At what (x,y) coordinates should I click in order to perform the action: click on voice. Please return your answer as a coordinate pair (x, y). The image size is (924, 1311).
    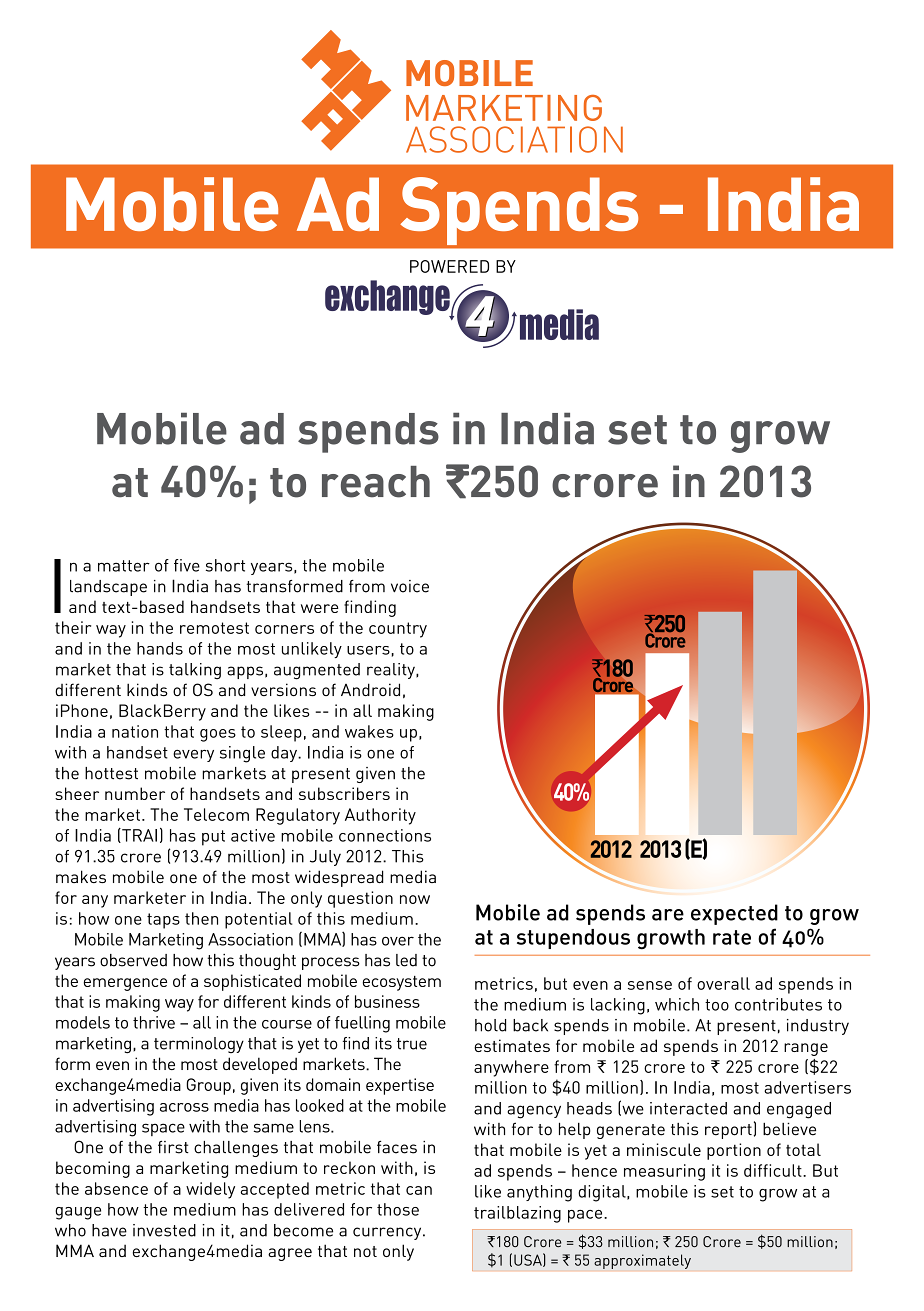
    Looking at the image, I should click on (410, 586).
